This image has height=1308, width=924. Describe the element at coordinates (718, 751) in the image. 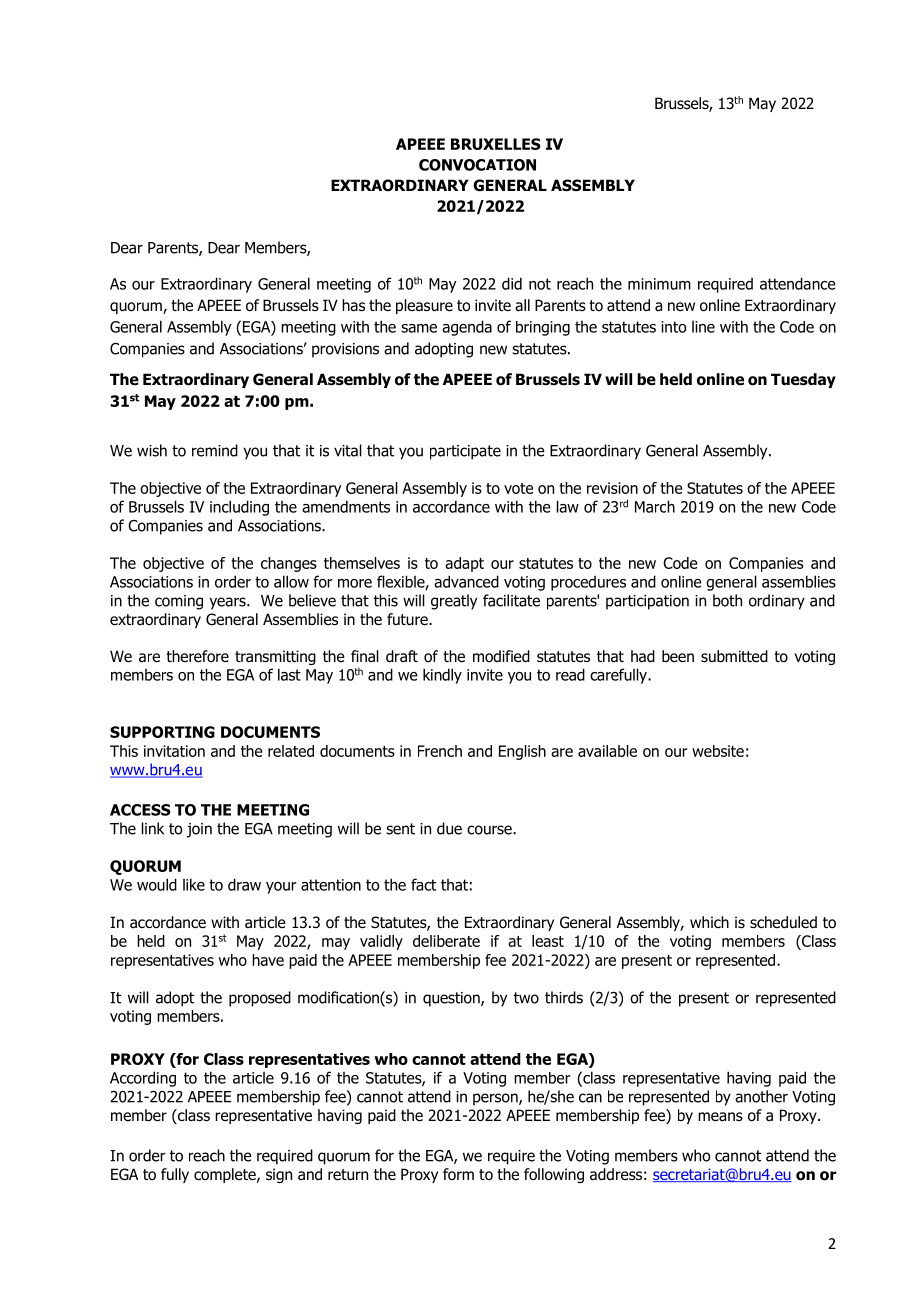

I see `website` at that location.
